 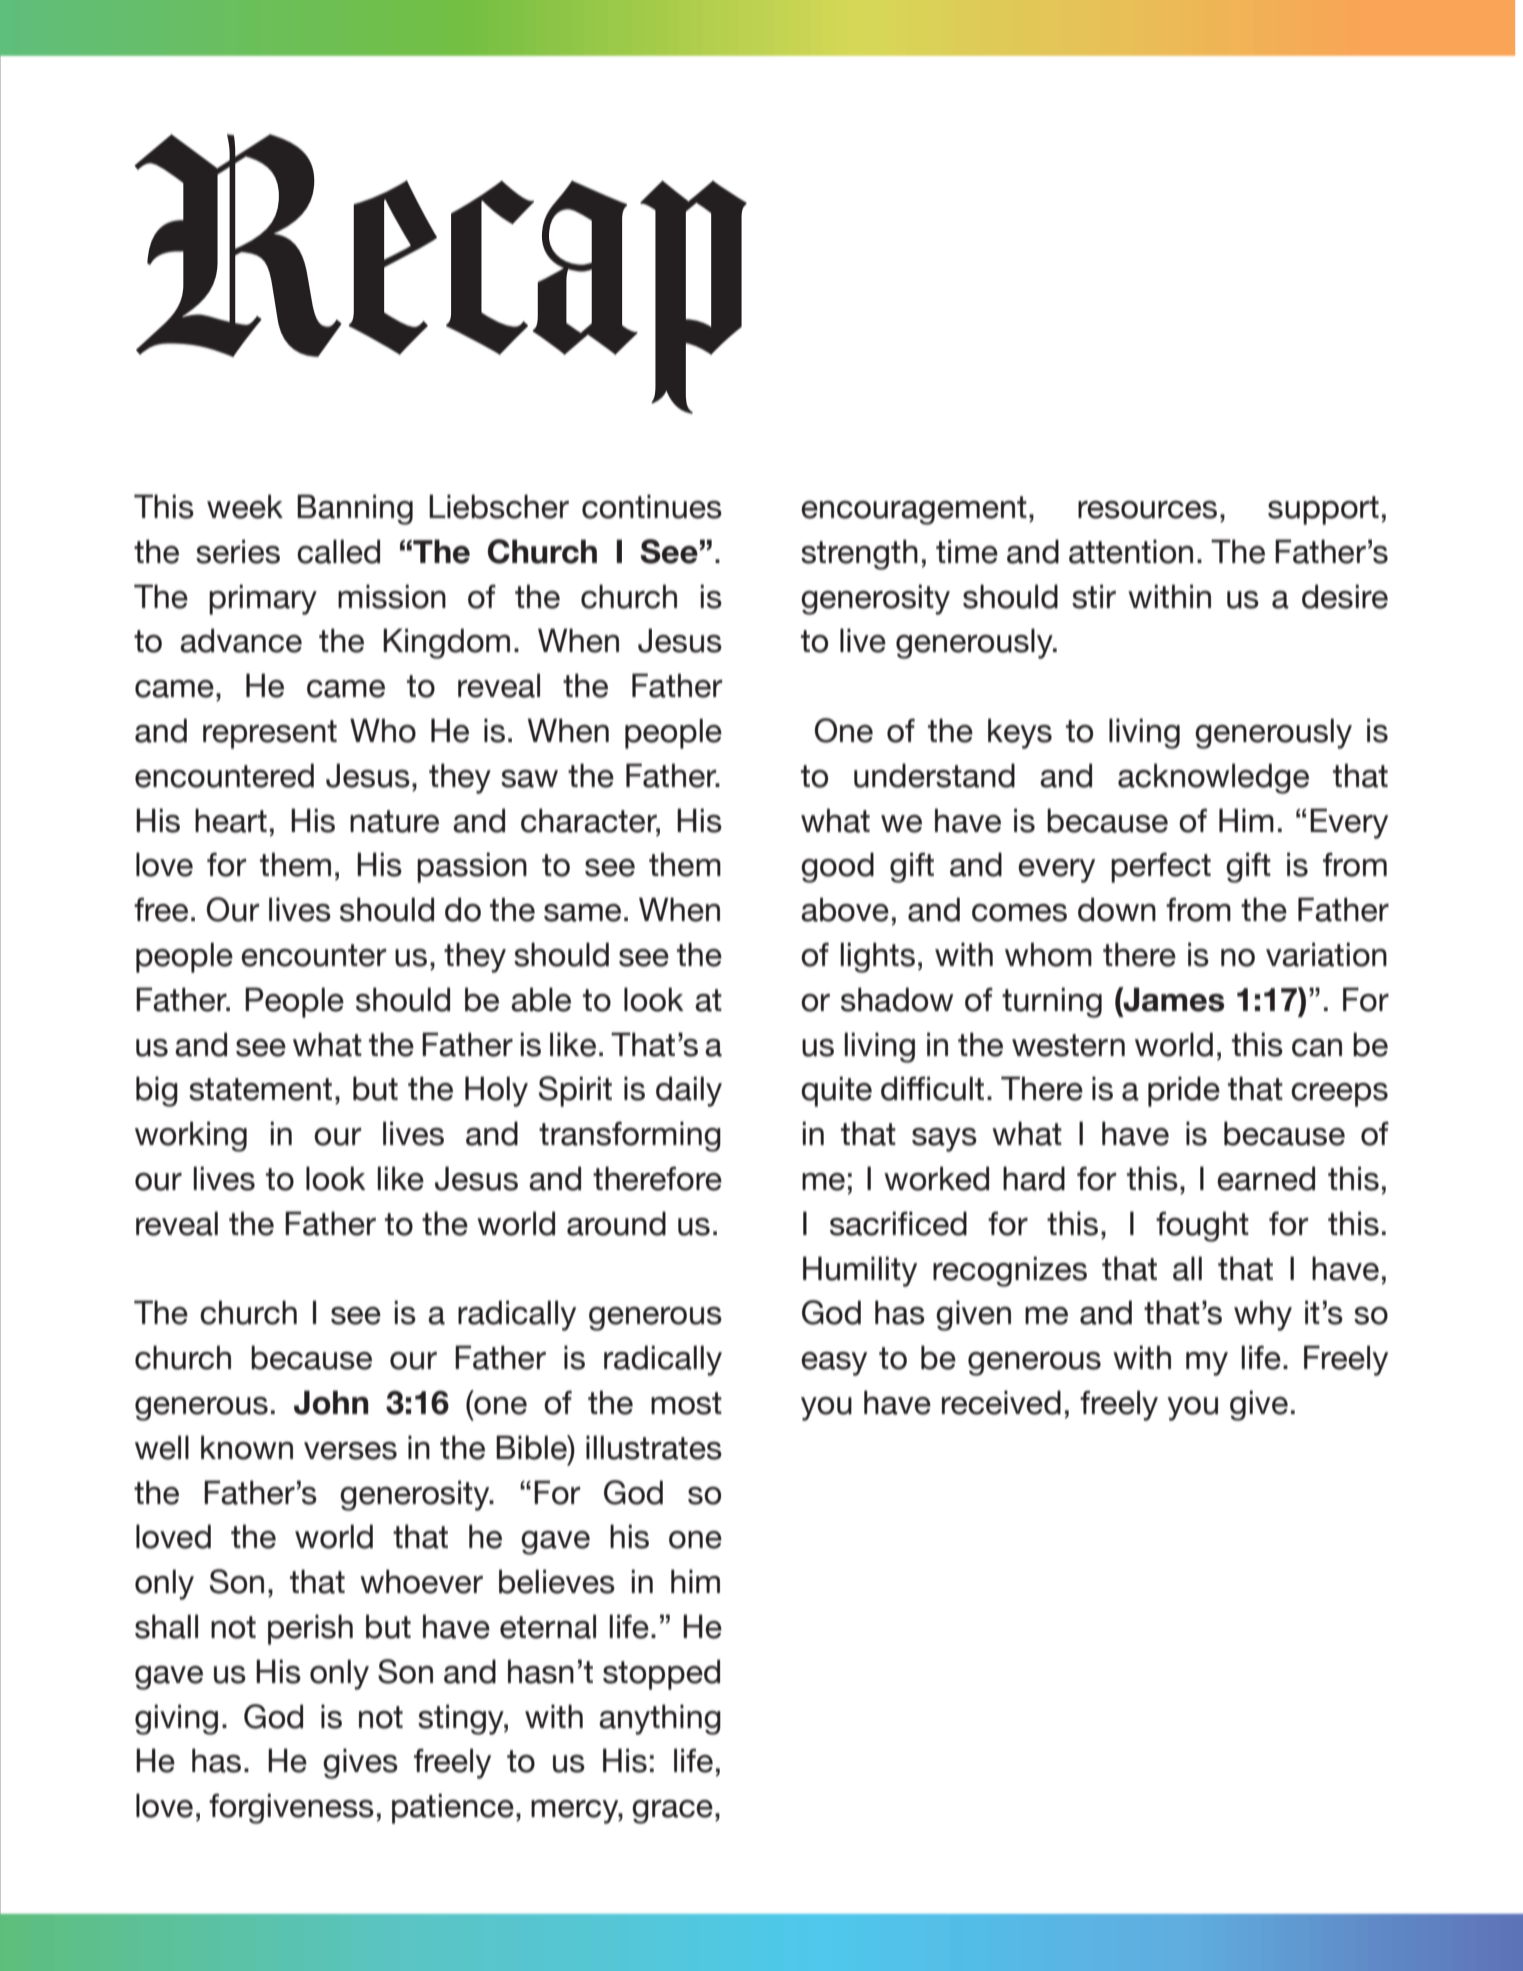 I want to click on John, so click(x=331, y=1402).
